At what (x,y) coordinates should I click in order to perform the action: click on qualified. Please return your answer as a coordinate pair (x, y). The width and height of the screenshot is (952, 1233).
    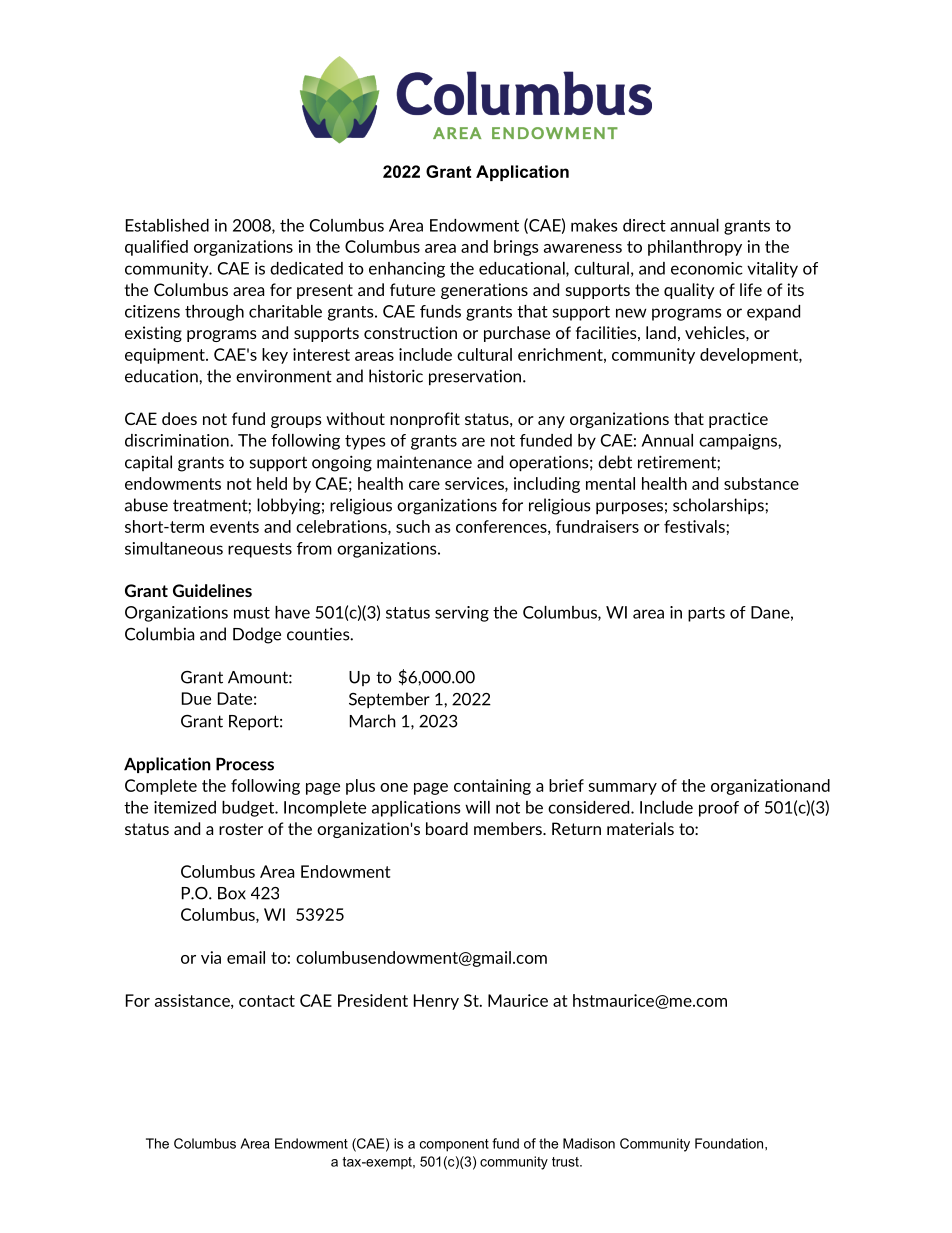
    Looking at the image, I should click on (156, 248).
